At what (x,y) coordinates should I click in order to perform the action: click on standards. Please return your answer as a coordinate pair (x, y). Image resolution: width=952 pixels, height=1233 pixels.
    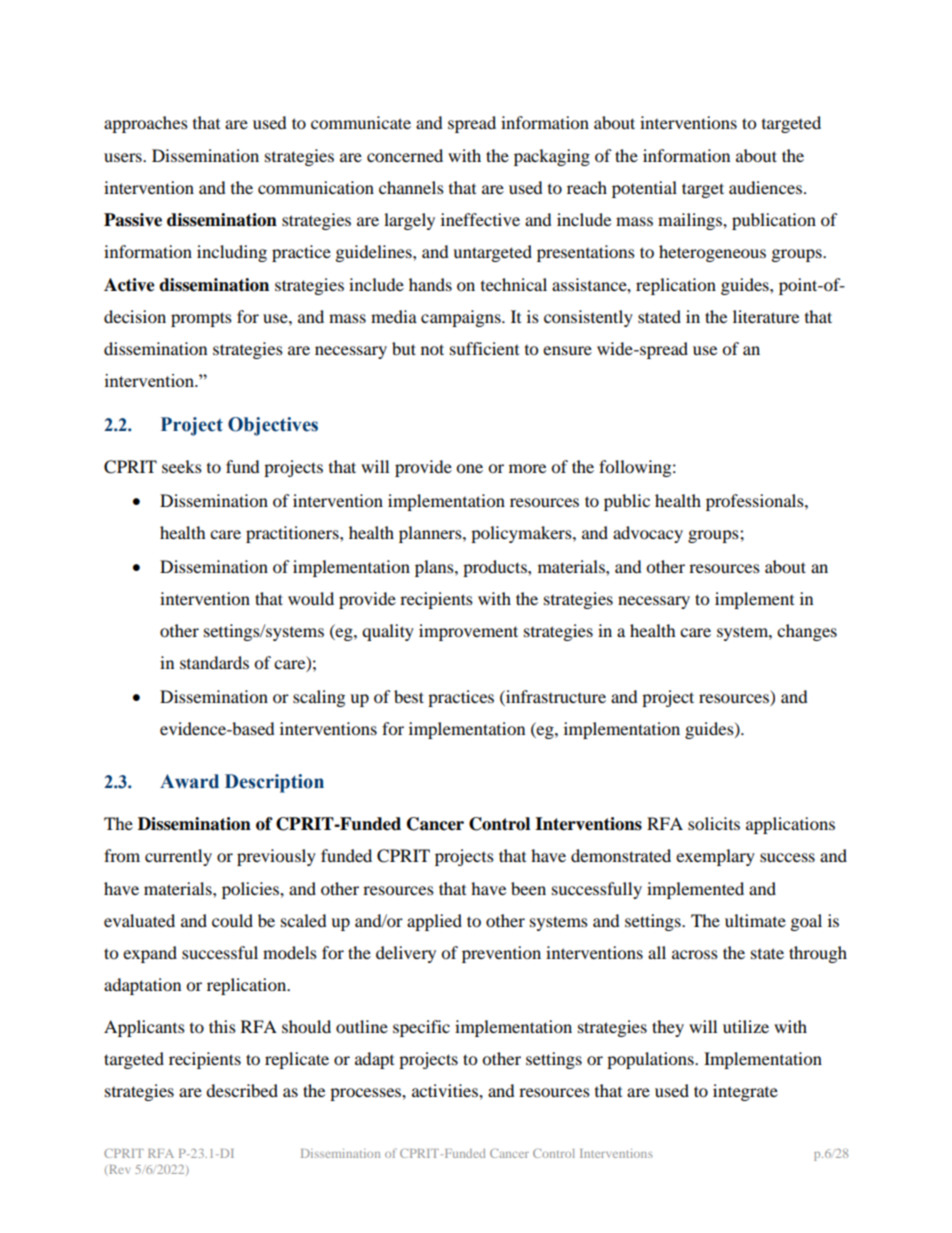
    Looking at the image, I should click on (214, 662).
